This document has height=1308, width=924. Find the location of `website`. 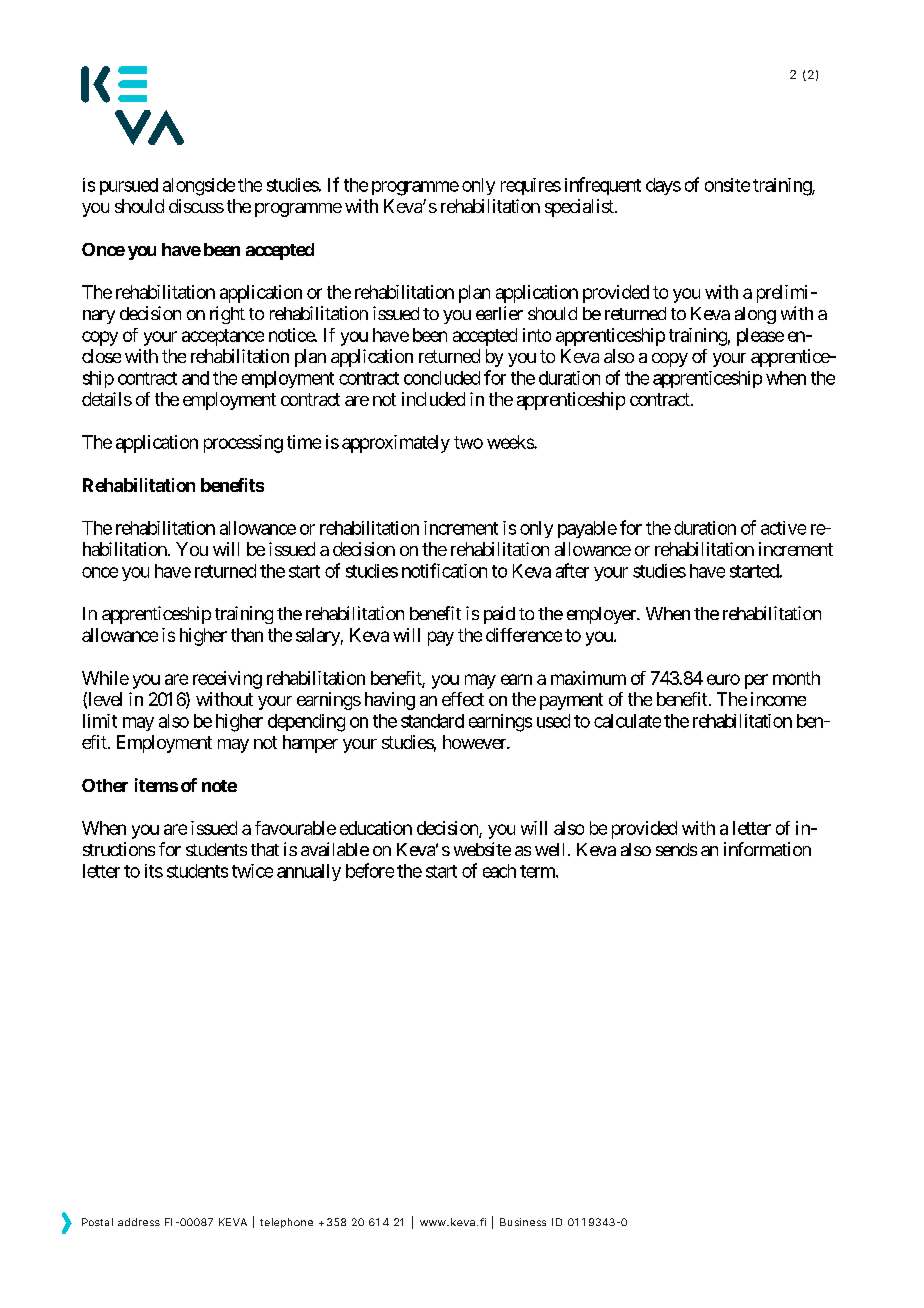

website is located at coordinates (482, 849).
